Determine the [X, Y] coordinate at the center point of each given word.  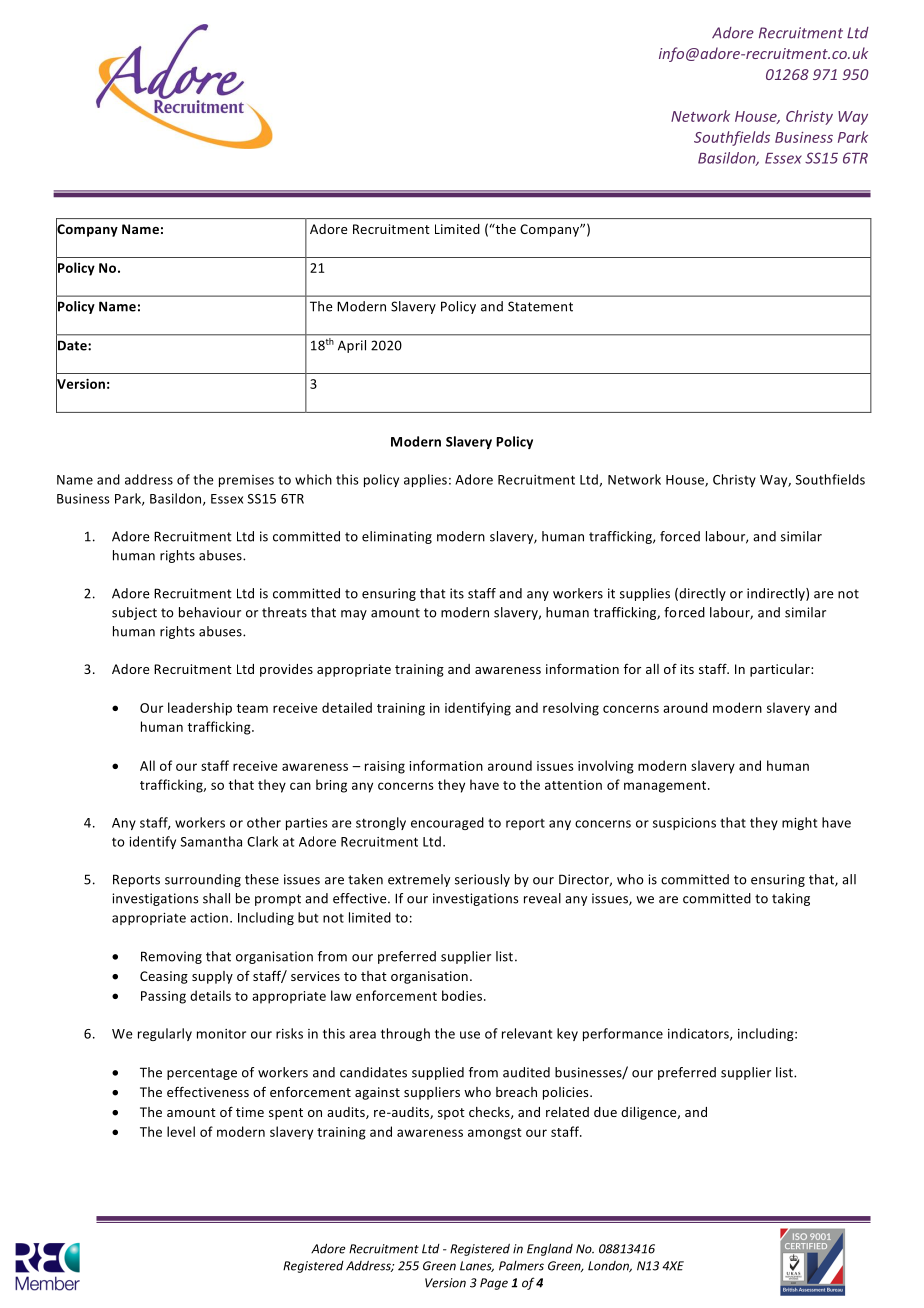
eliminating [397, 537]
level [181, 1131]
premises [246, 481]
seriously [482, 880]
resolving [571, 709]
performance [623, 1034]
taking [791, 899]
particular [781, 670]
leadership [200, 709]
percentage [202, 1074]
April [352, 346]
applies [425, 480]
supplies [645, 594]
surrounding [203, 880]
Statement [540, 306]
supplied [438, 1073]
